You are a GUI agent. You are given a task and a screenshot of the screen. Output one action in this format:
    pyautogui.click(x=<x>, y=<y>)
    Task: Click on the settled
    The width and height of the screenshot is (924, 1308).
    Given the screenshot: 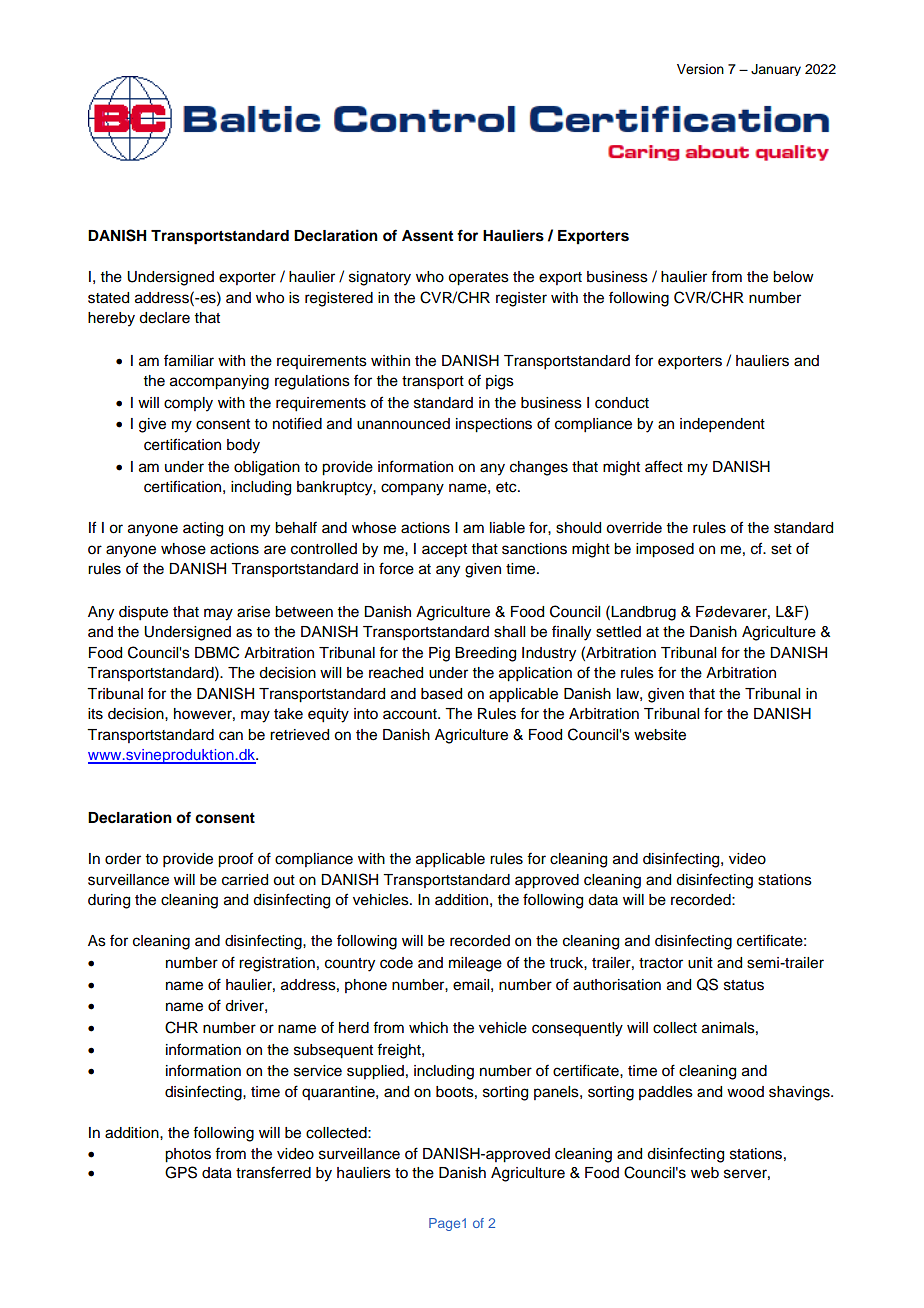 What is the action you would take?
    pyautogui.click(x=618, y=632)
